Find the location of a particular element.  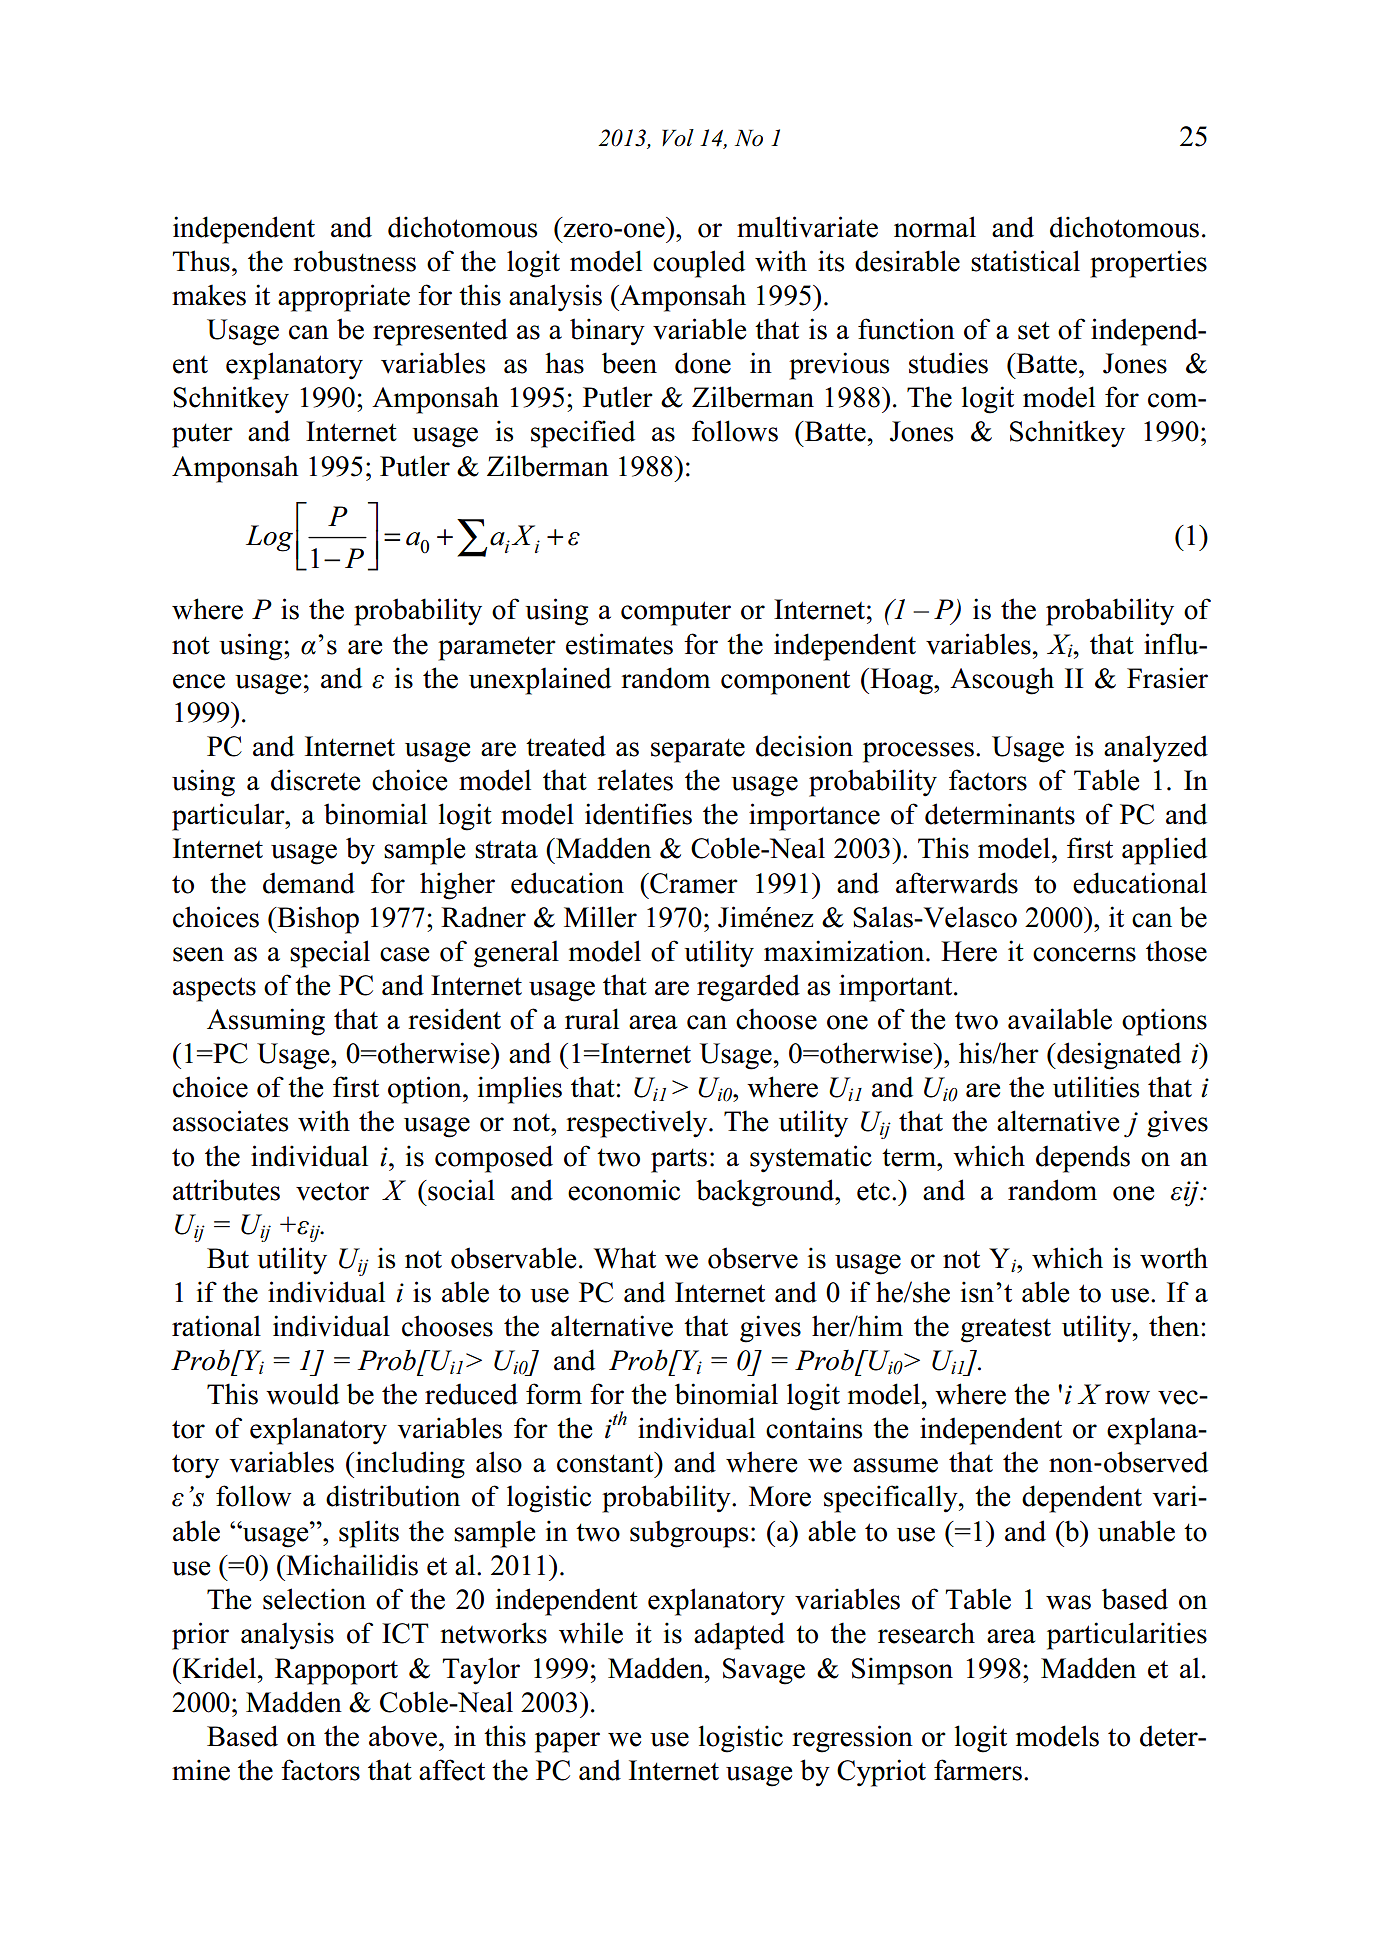

concerns is located at coordinates (1084, 954).
